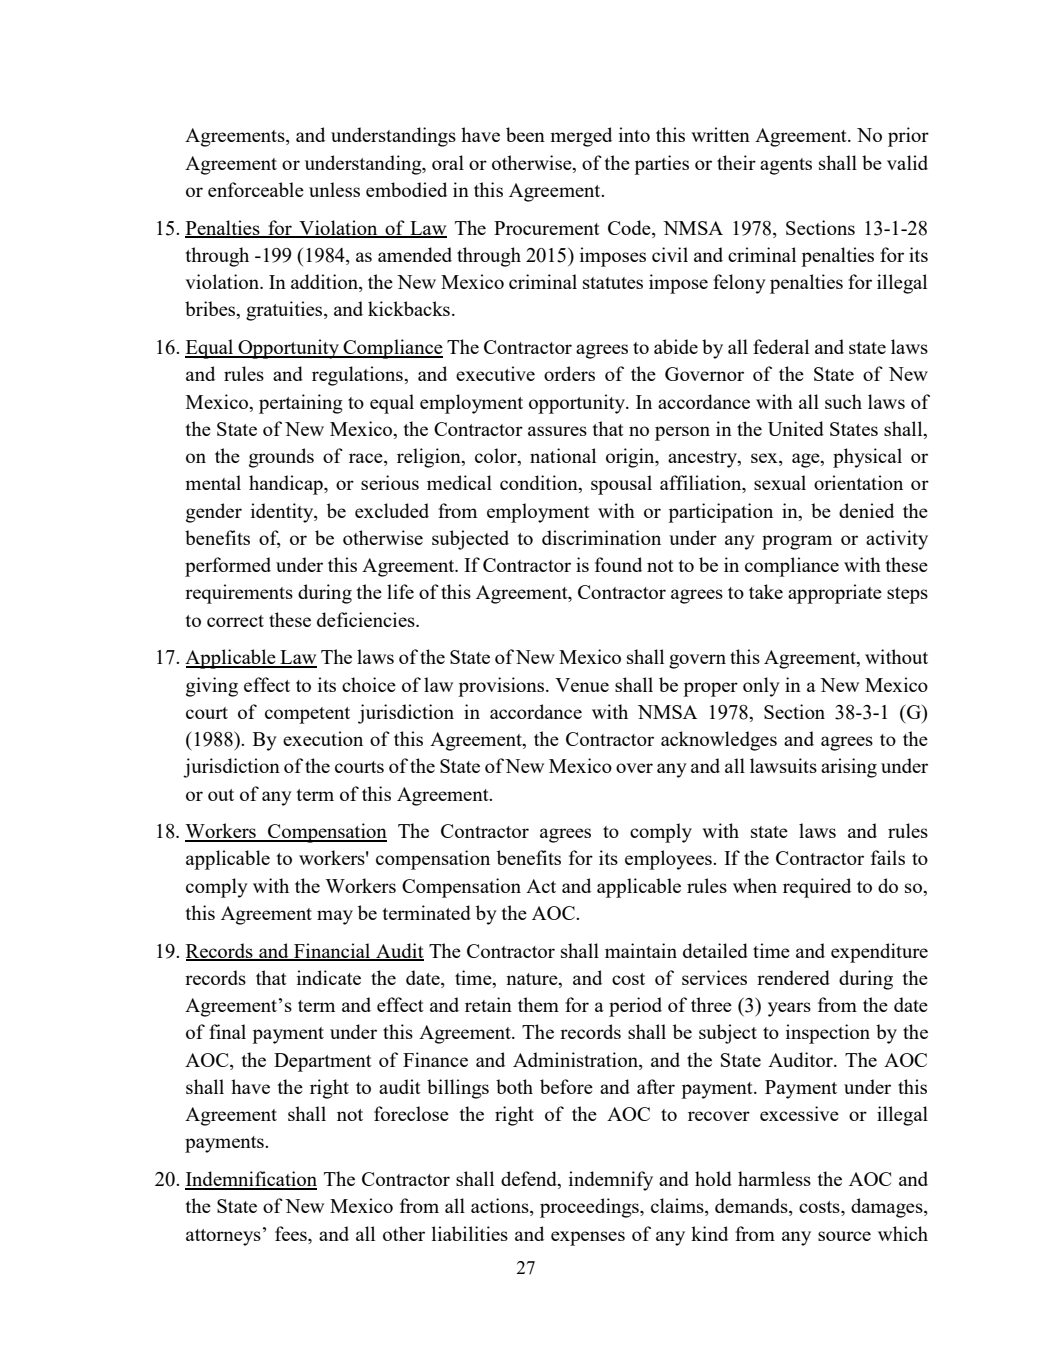 This screenshot has height=1361, width=1052. I want to click on agents, so click(786, 166).
